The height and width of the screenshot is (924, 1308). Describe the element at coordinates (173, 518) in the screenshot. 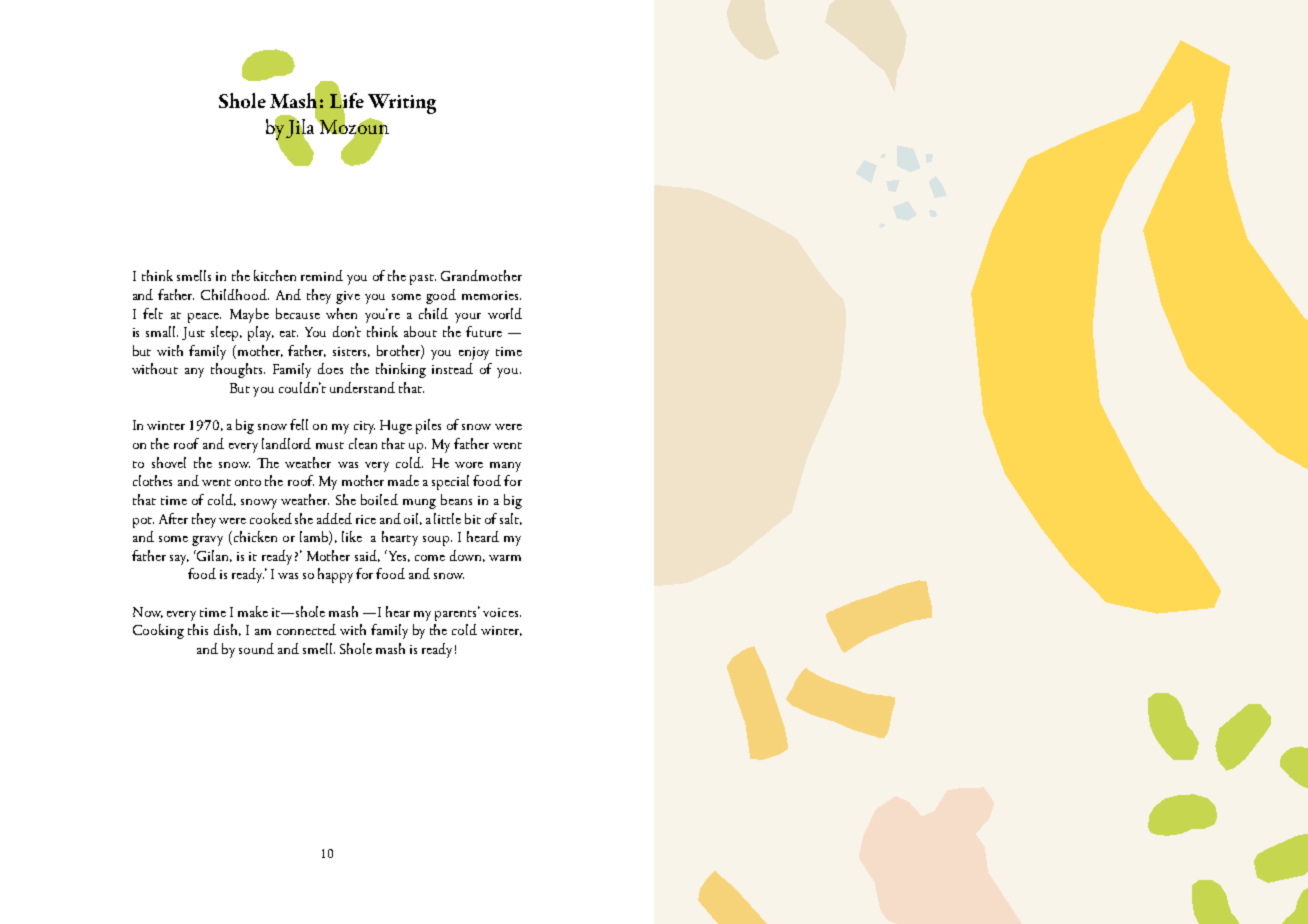

I see `After` at that location.
